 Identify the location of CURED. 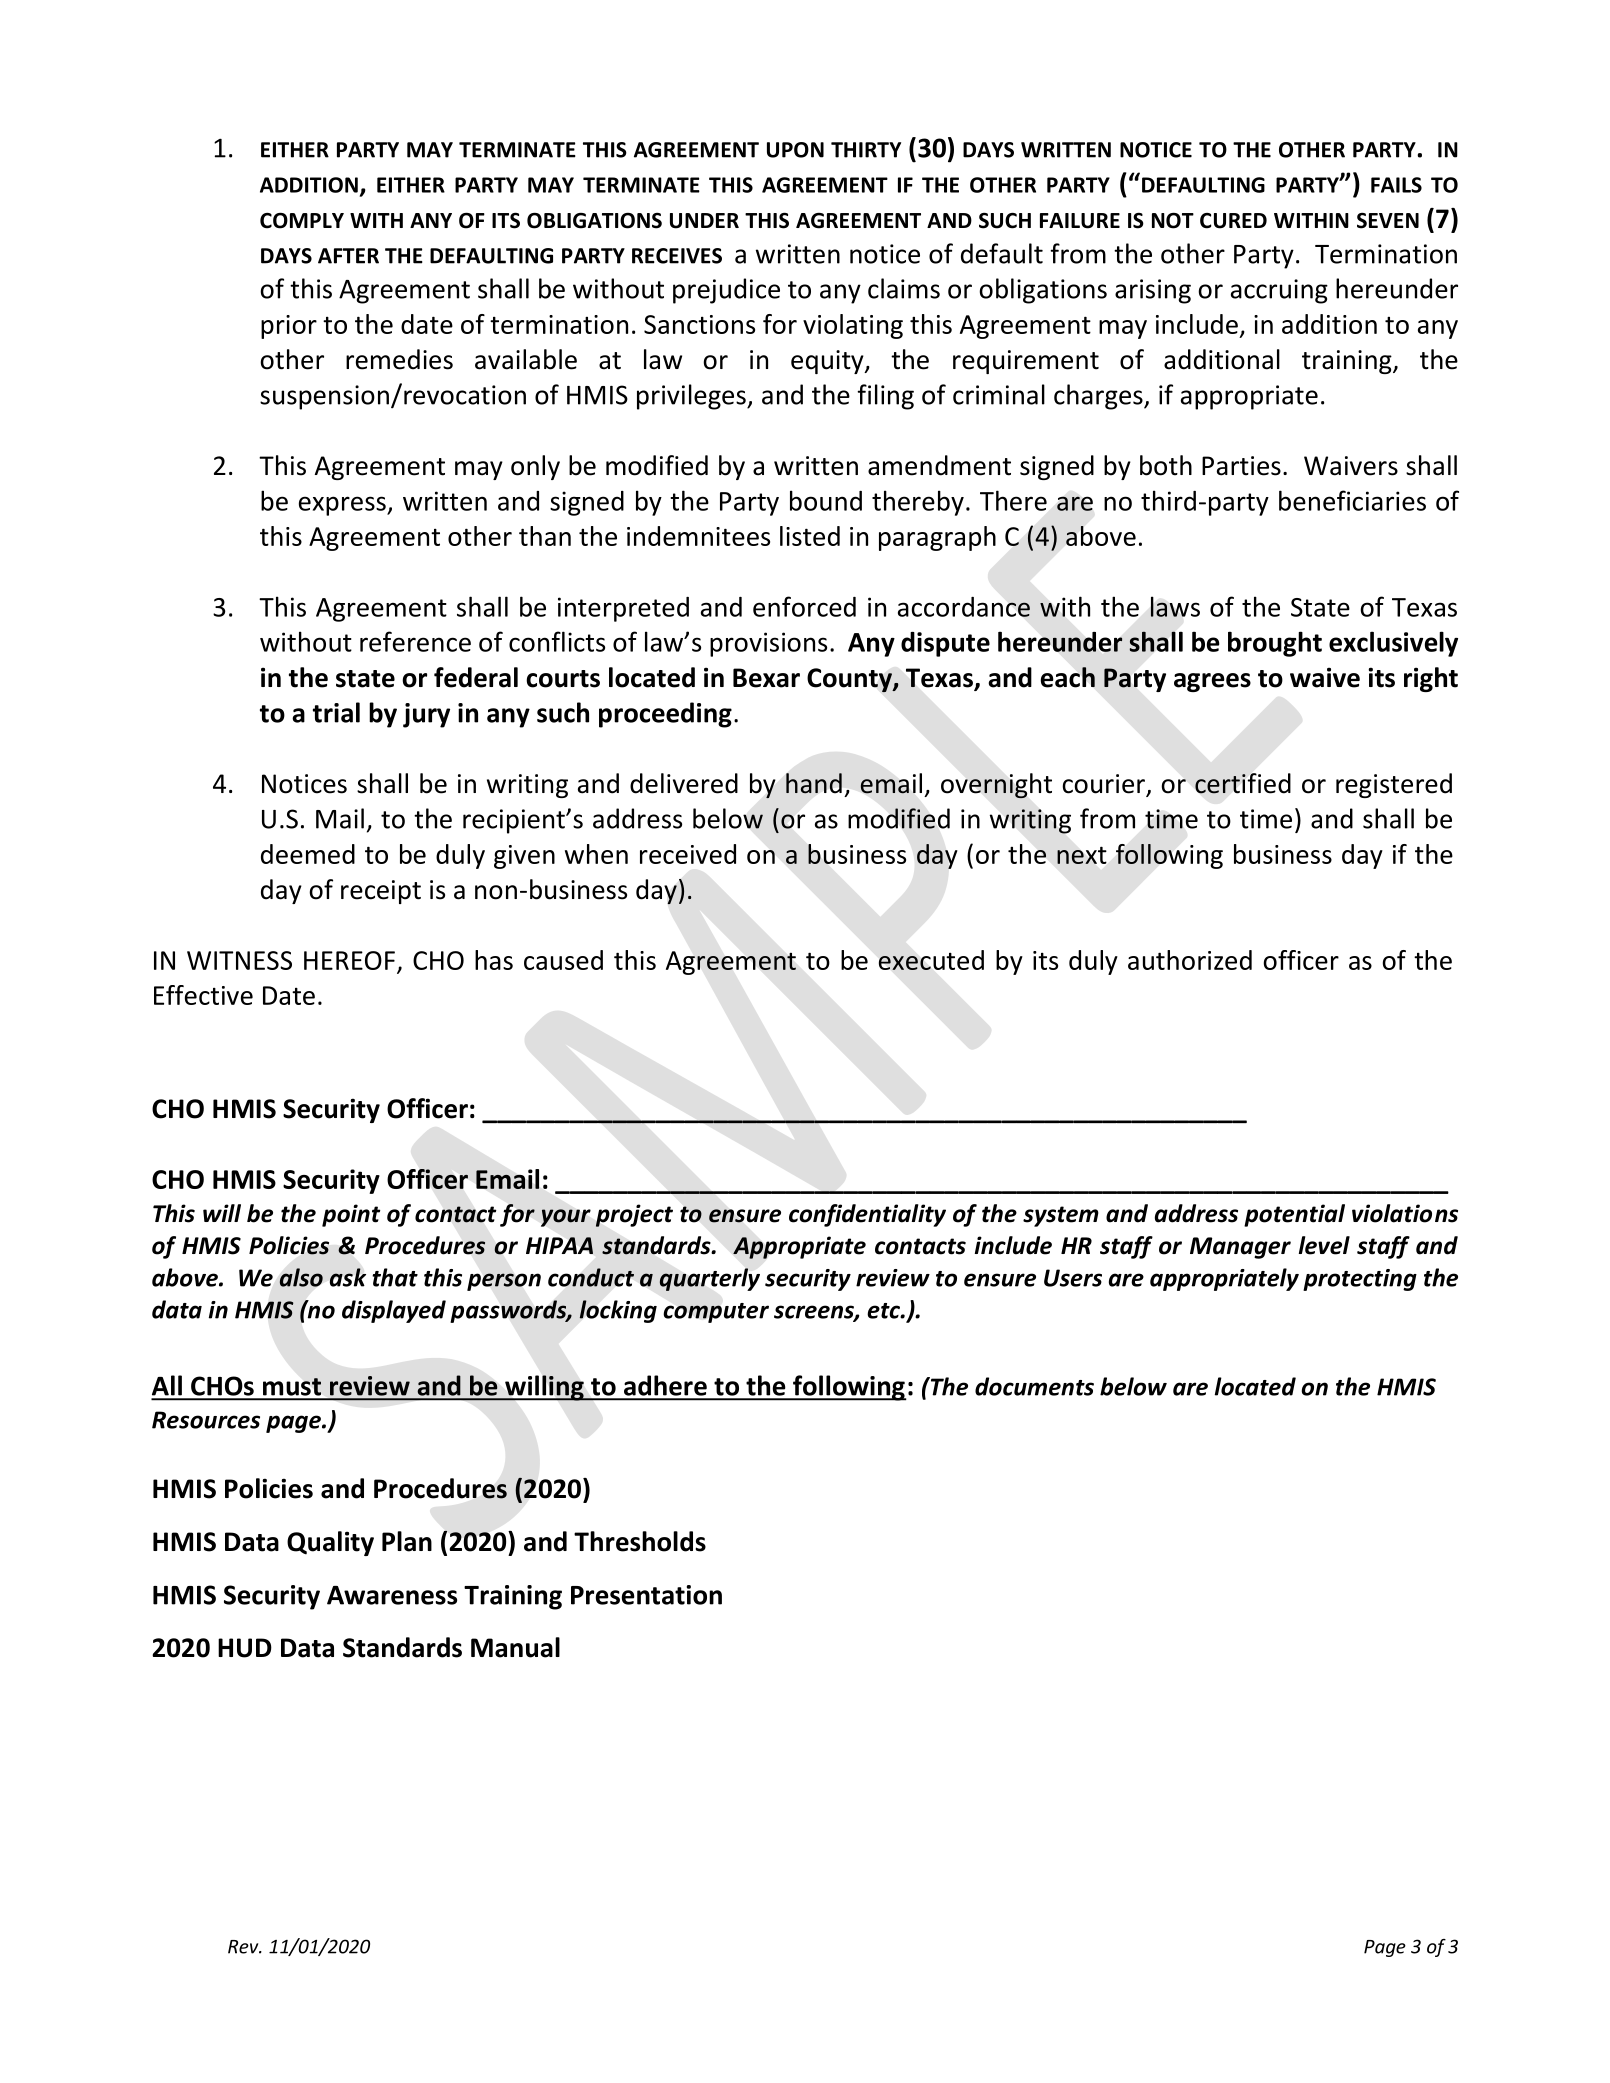
(1233, 221).
